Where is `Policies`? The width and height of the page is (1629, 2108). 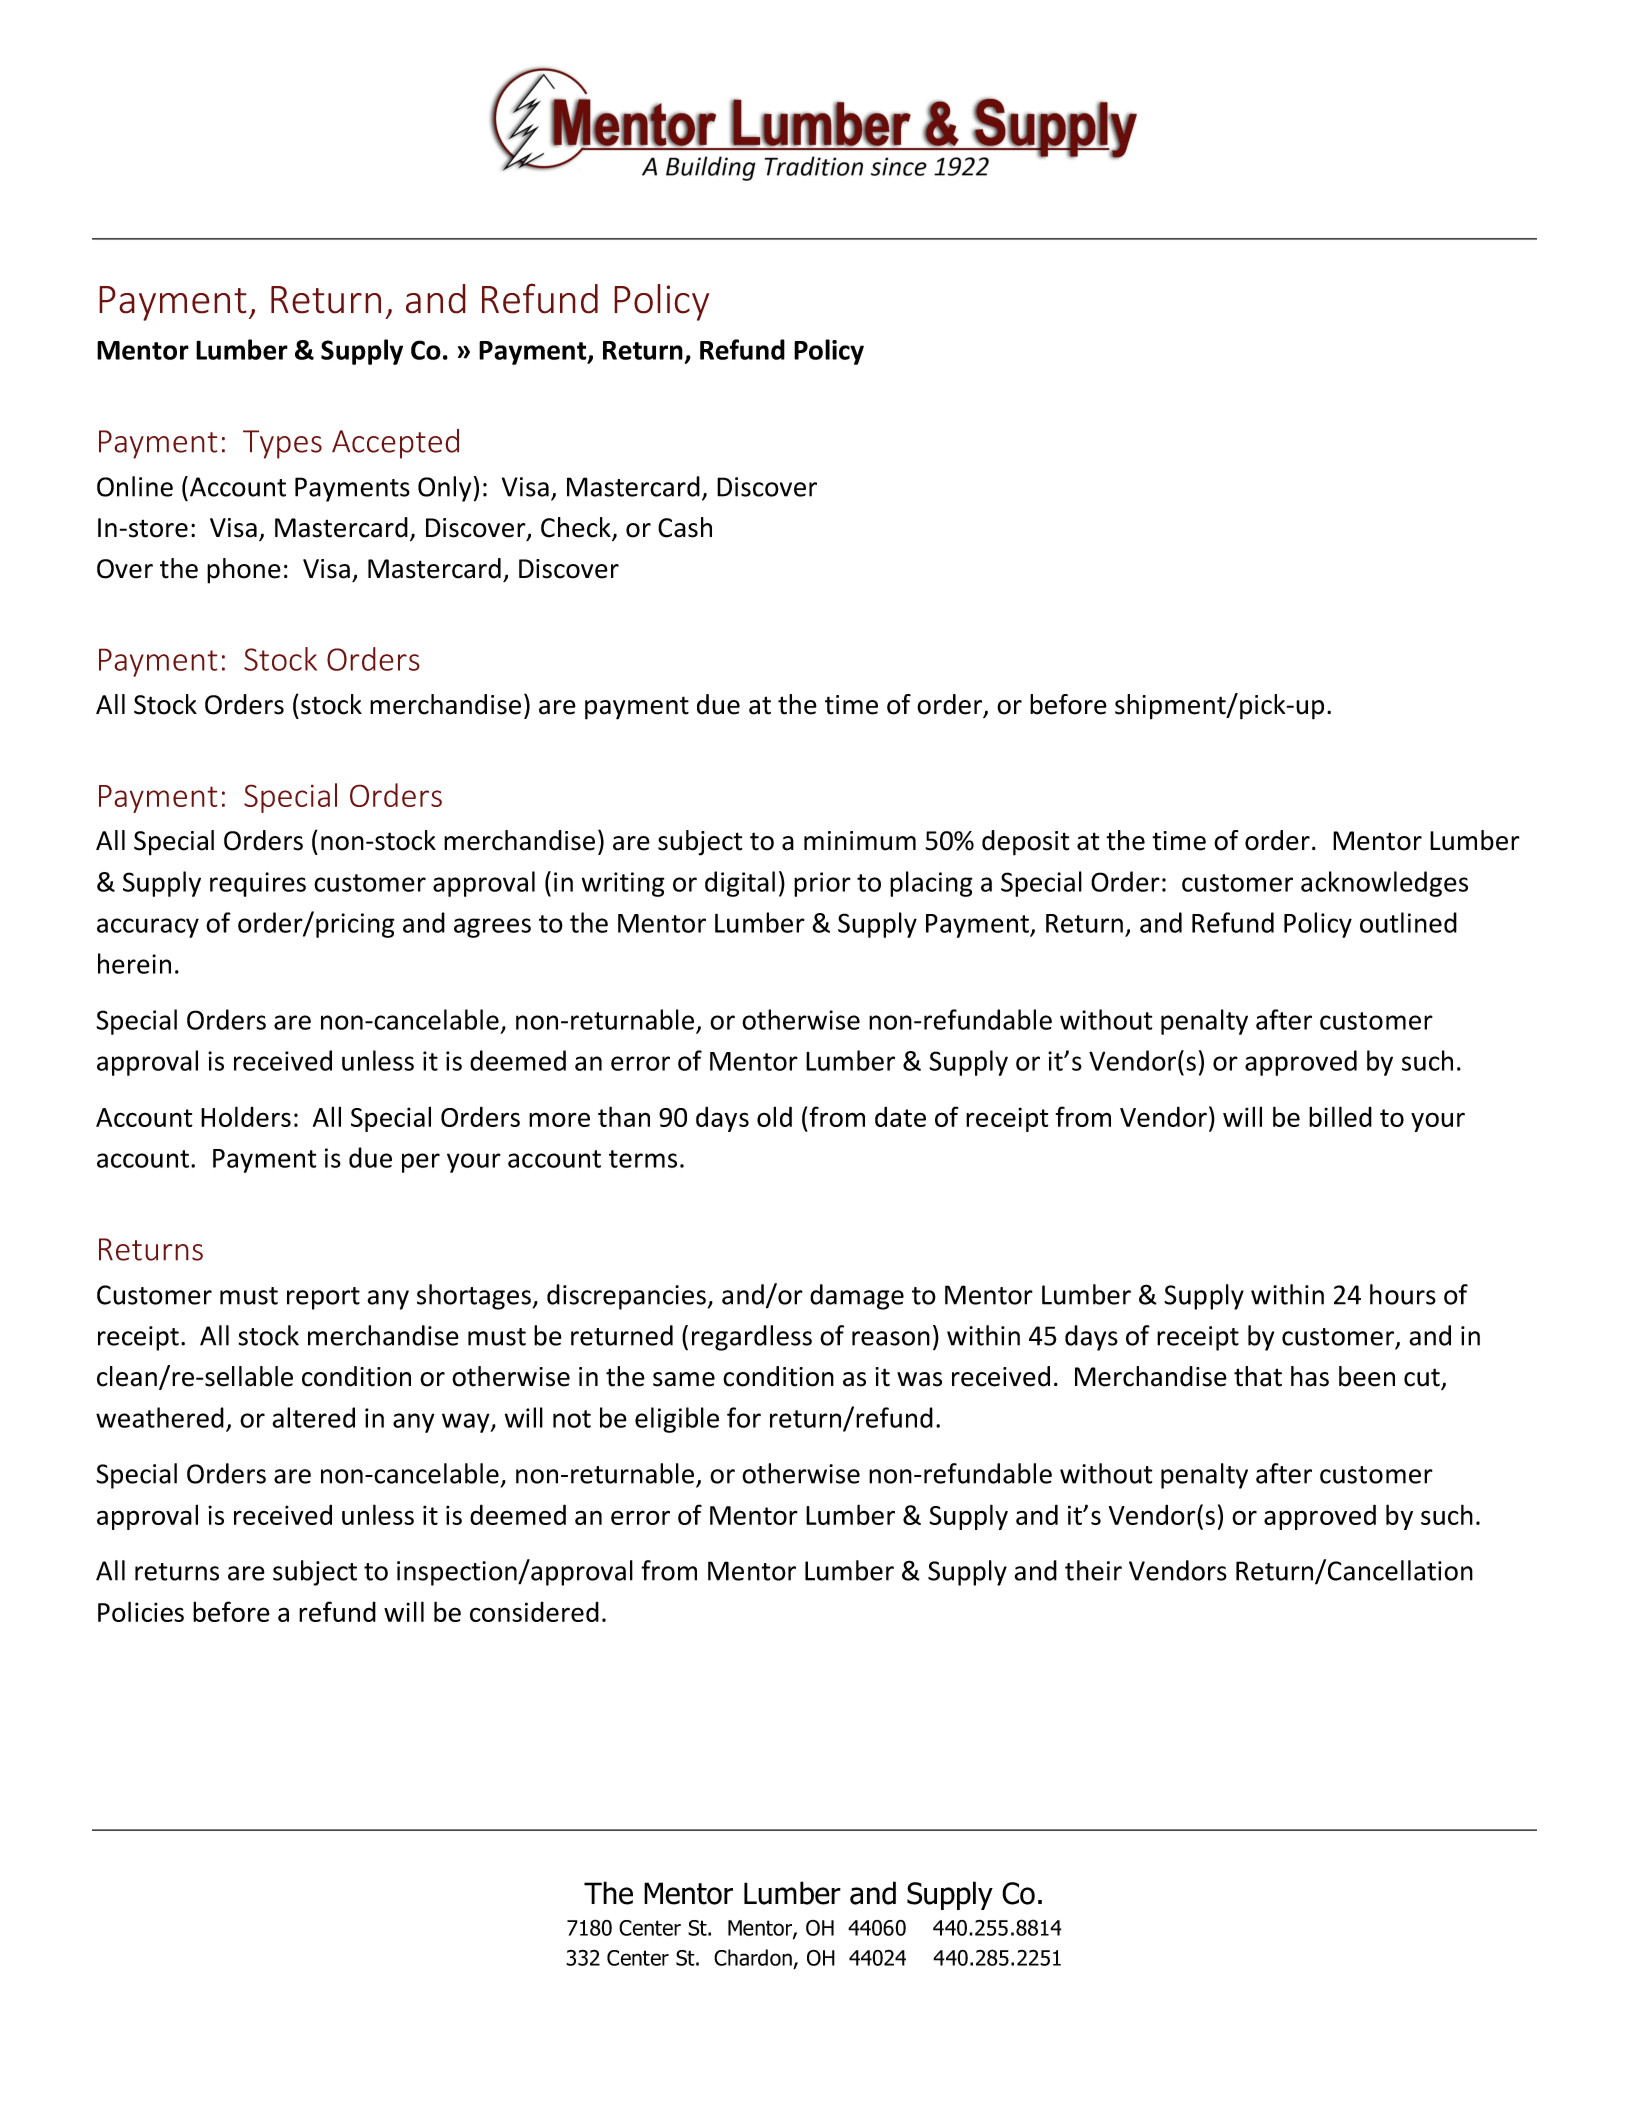
Policies is located at coordinates (141, 1611).
